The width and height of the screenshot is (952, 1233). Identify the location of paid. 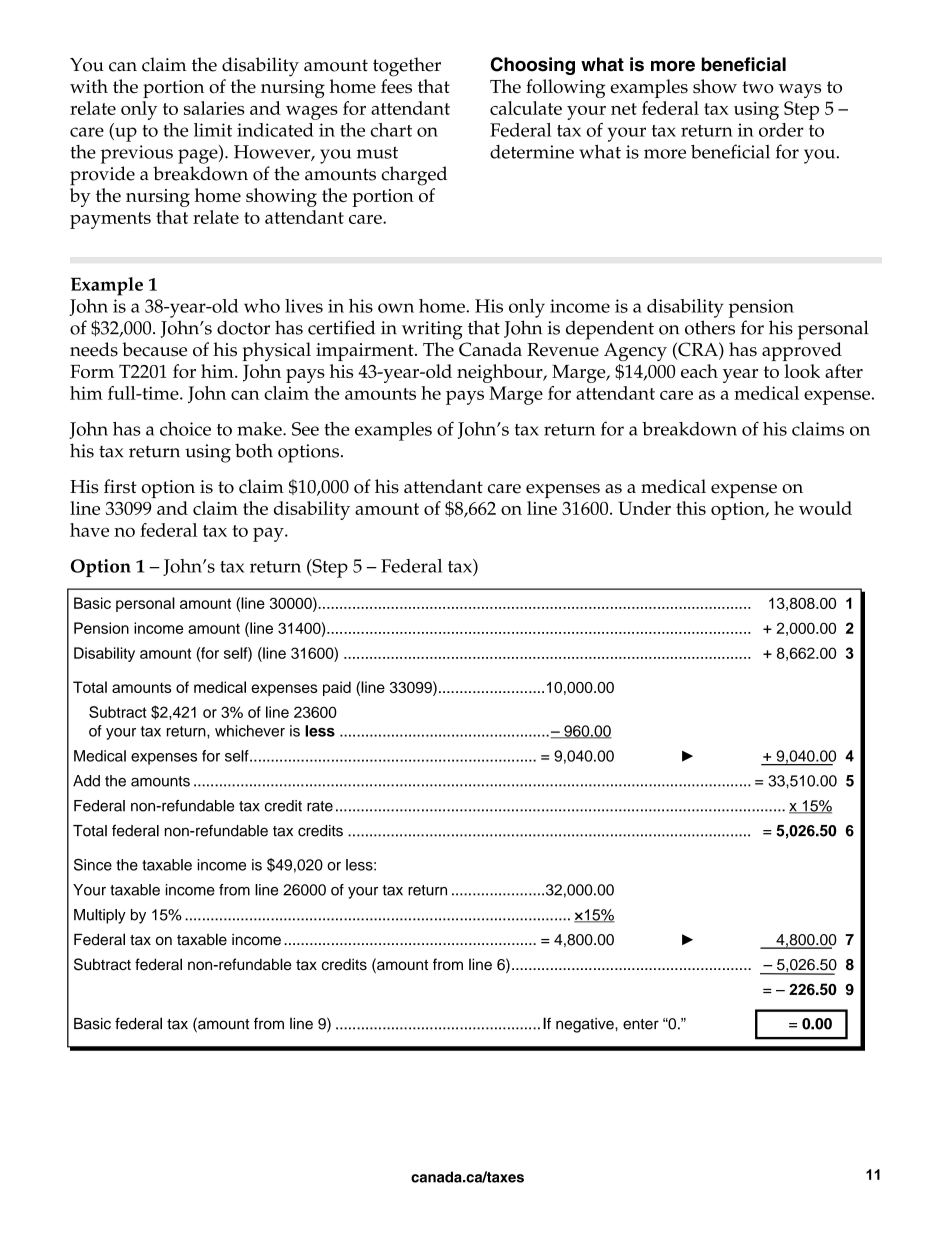
(337, 688).
